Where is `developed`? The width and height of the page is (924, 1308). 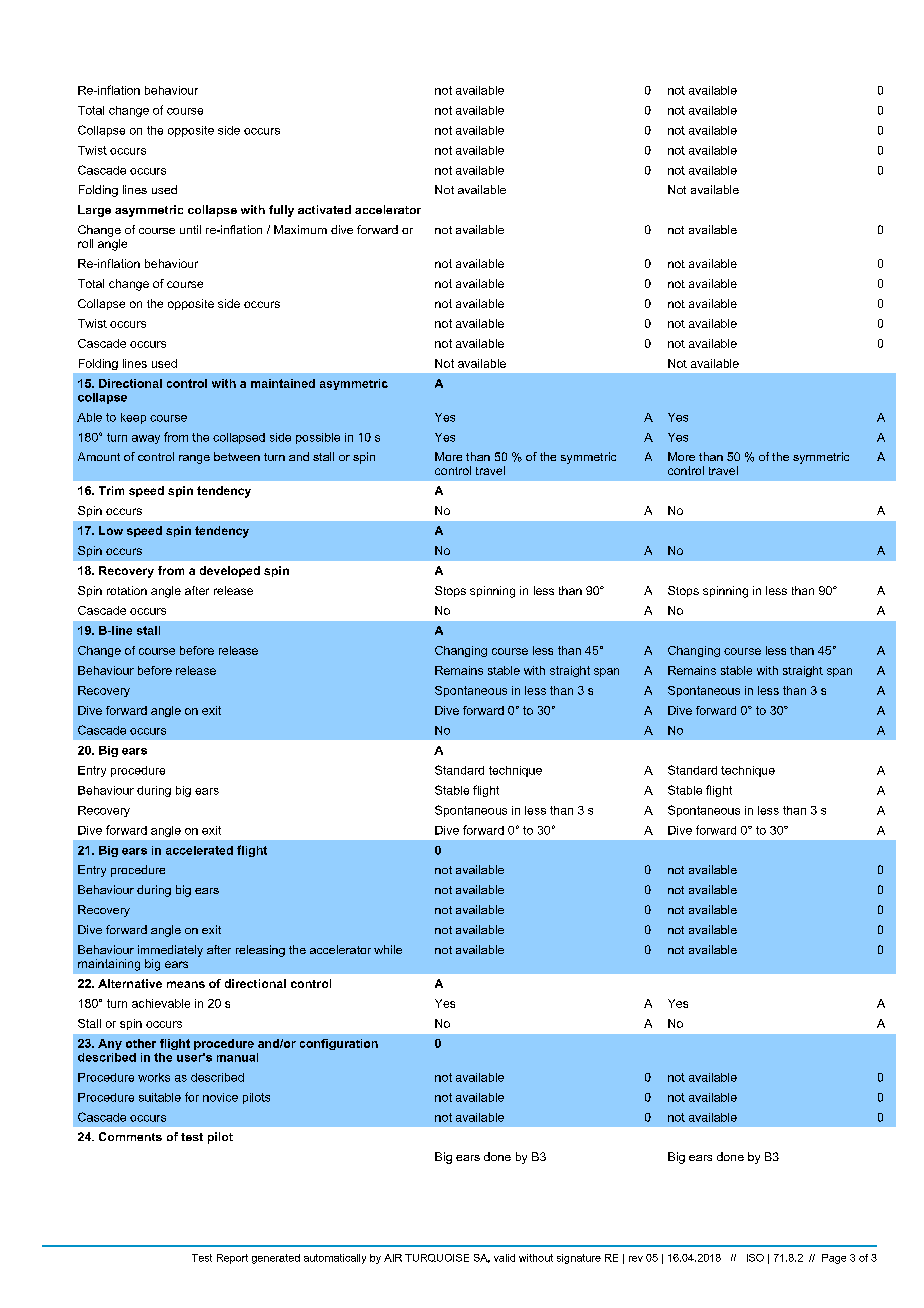 developed is located at coordinates (230, 571).
